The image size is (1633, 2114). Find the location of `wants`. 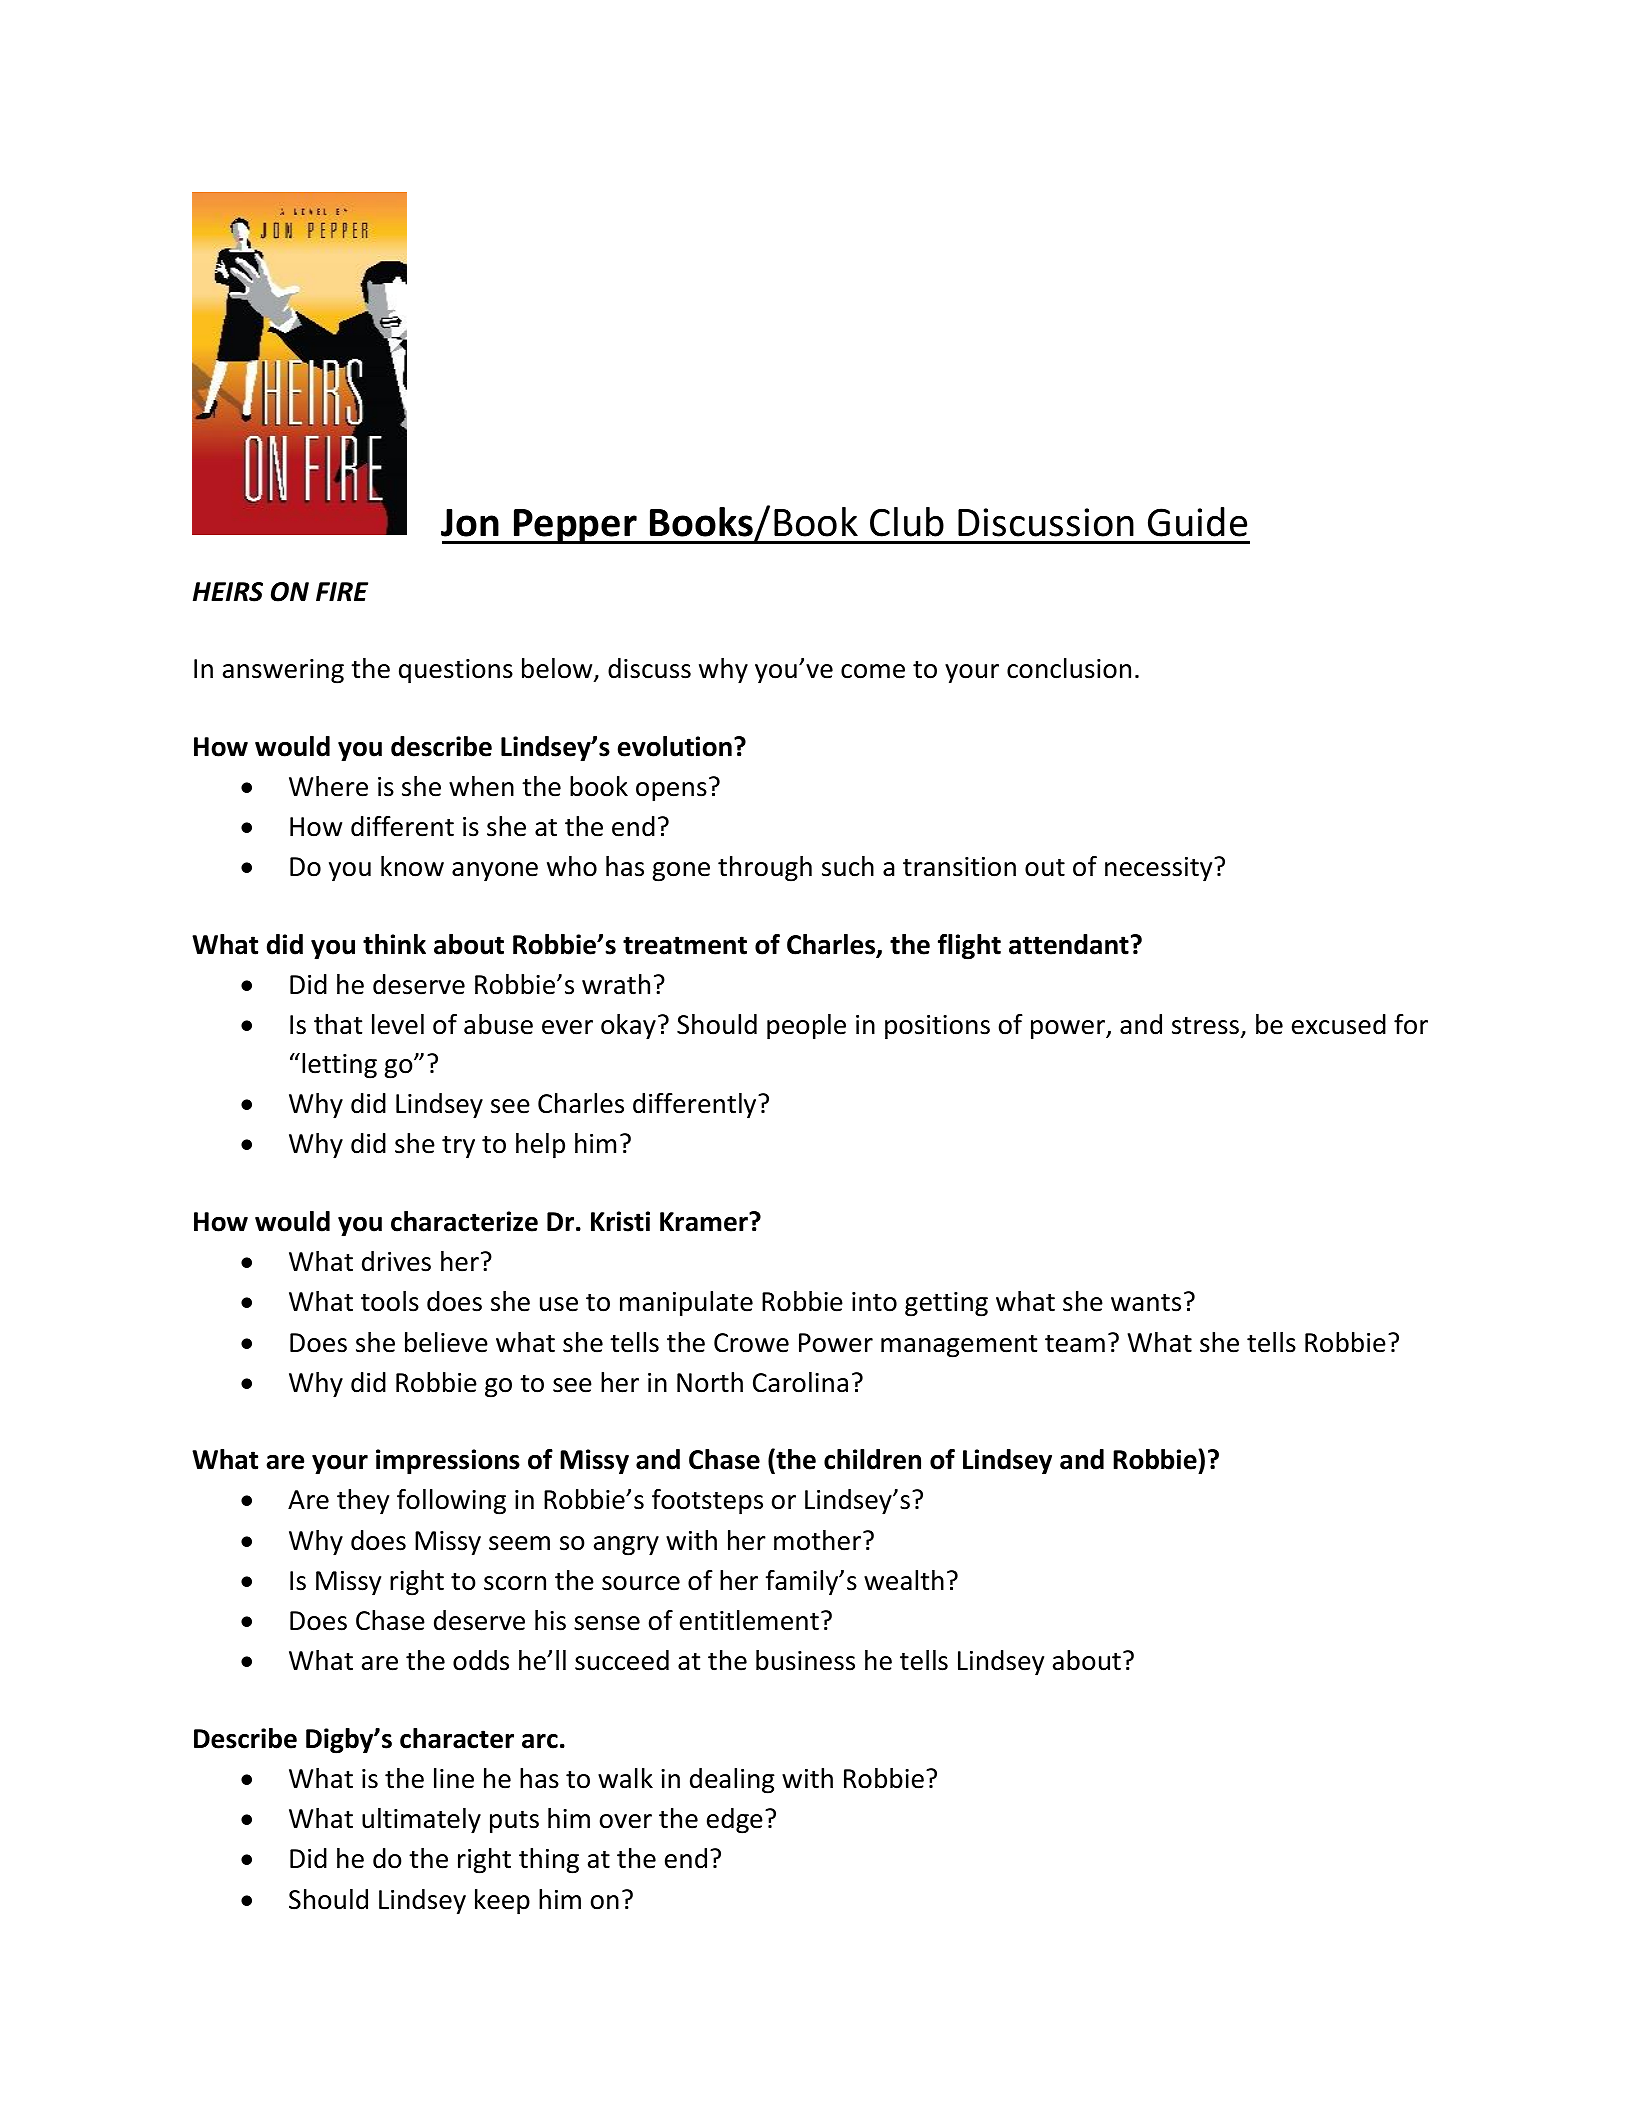

wants is located at coordinates (1146, 1302).
